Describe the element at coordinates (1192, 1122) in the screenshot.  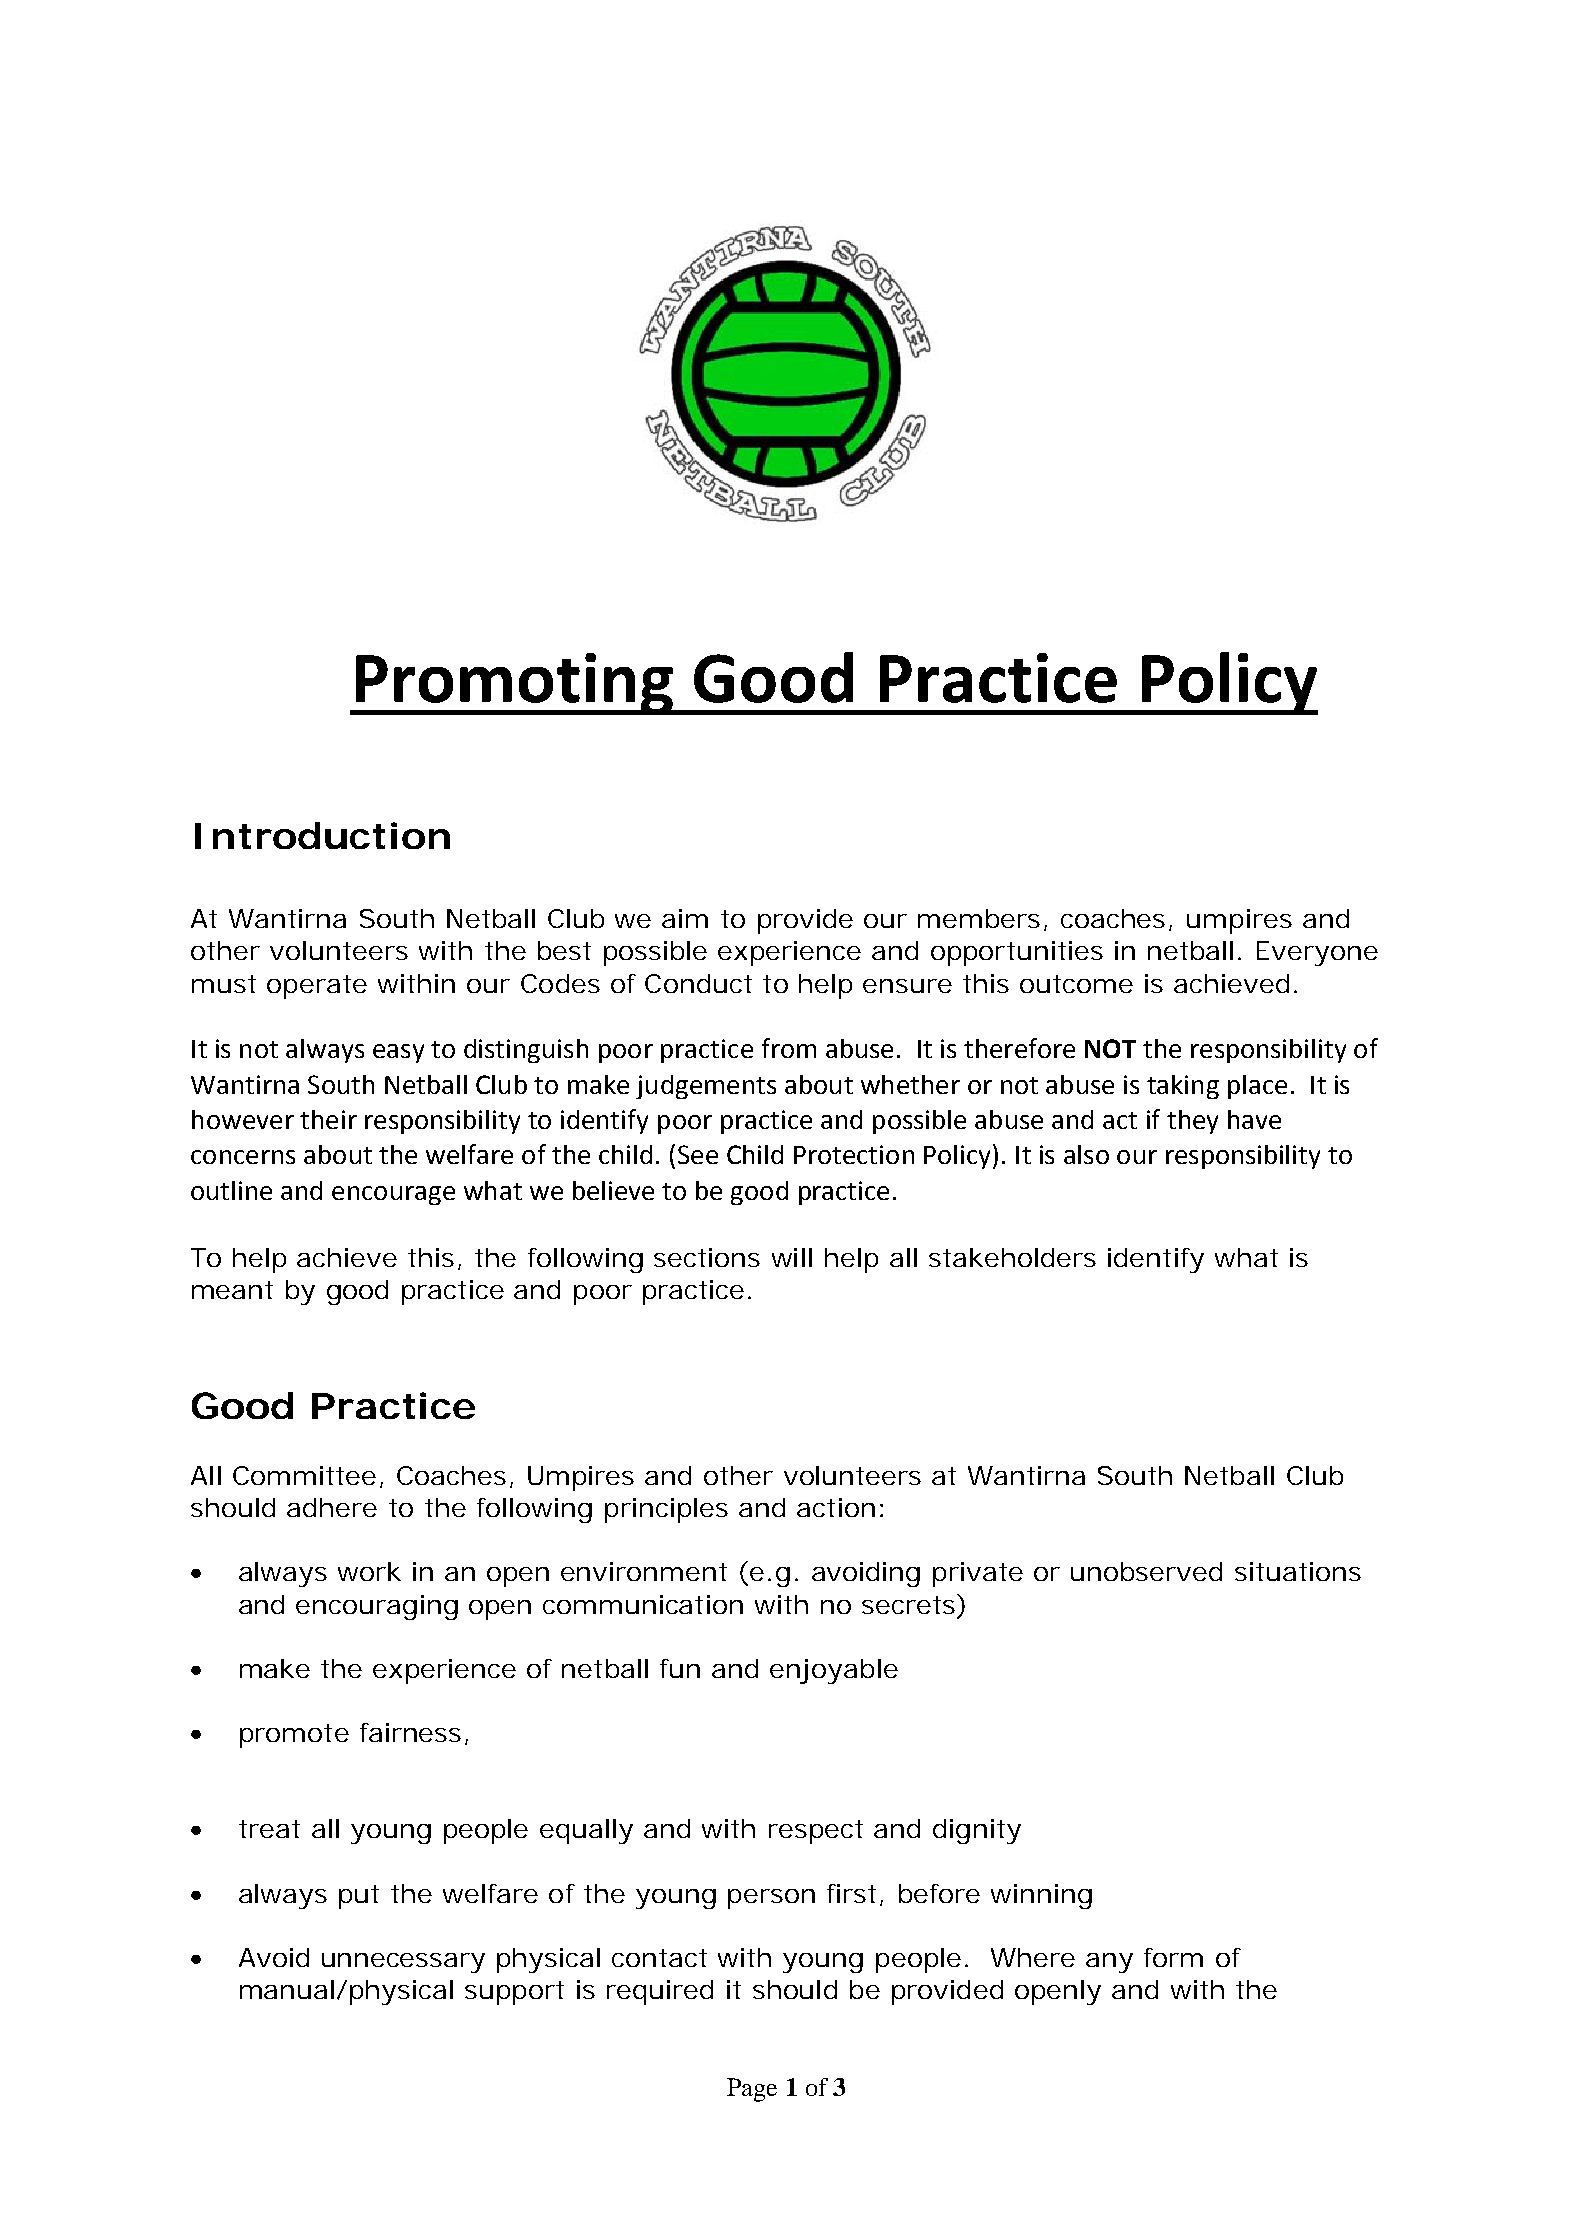
I see `they` at that location.
